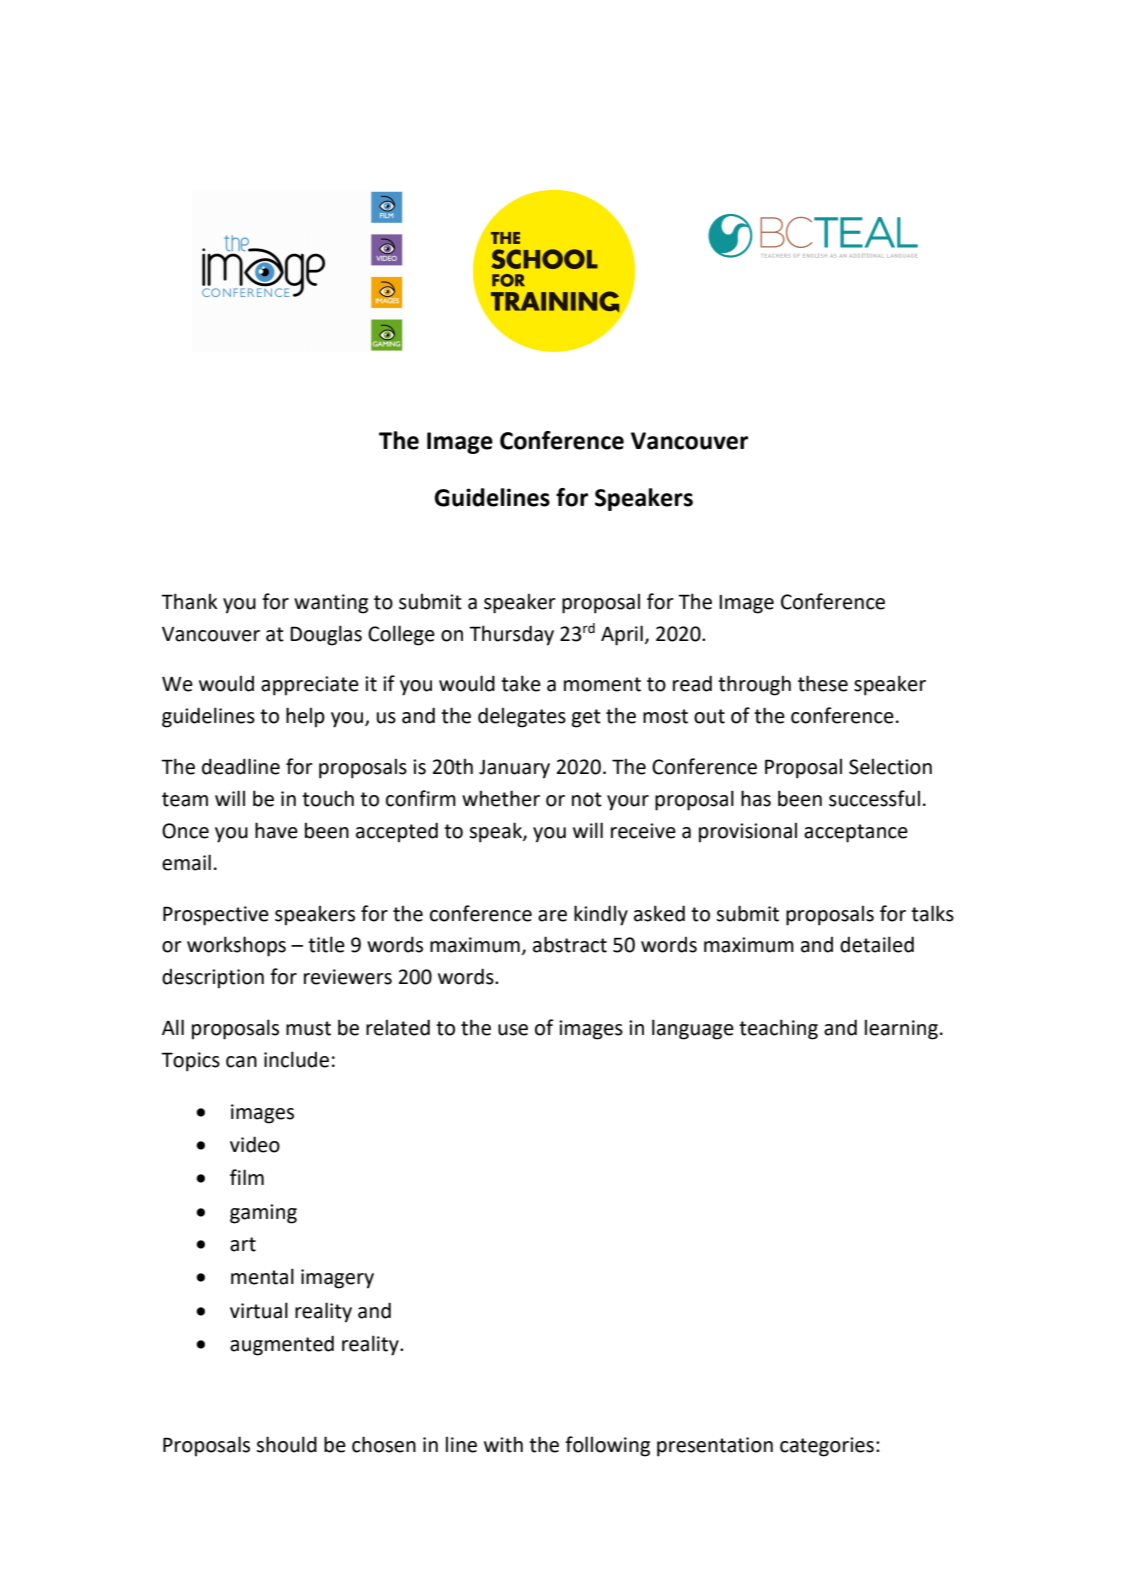 The image size is (1126, 1593). Describe the element at coordinates (286, 1444) in the page. I see `should` at that location.
